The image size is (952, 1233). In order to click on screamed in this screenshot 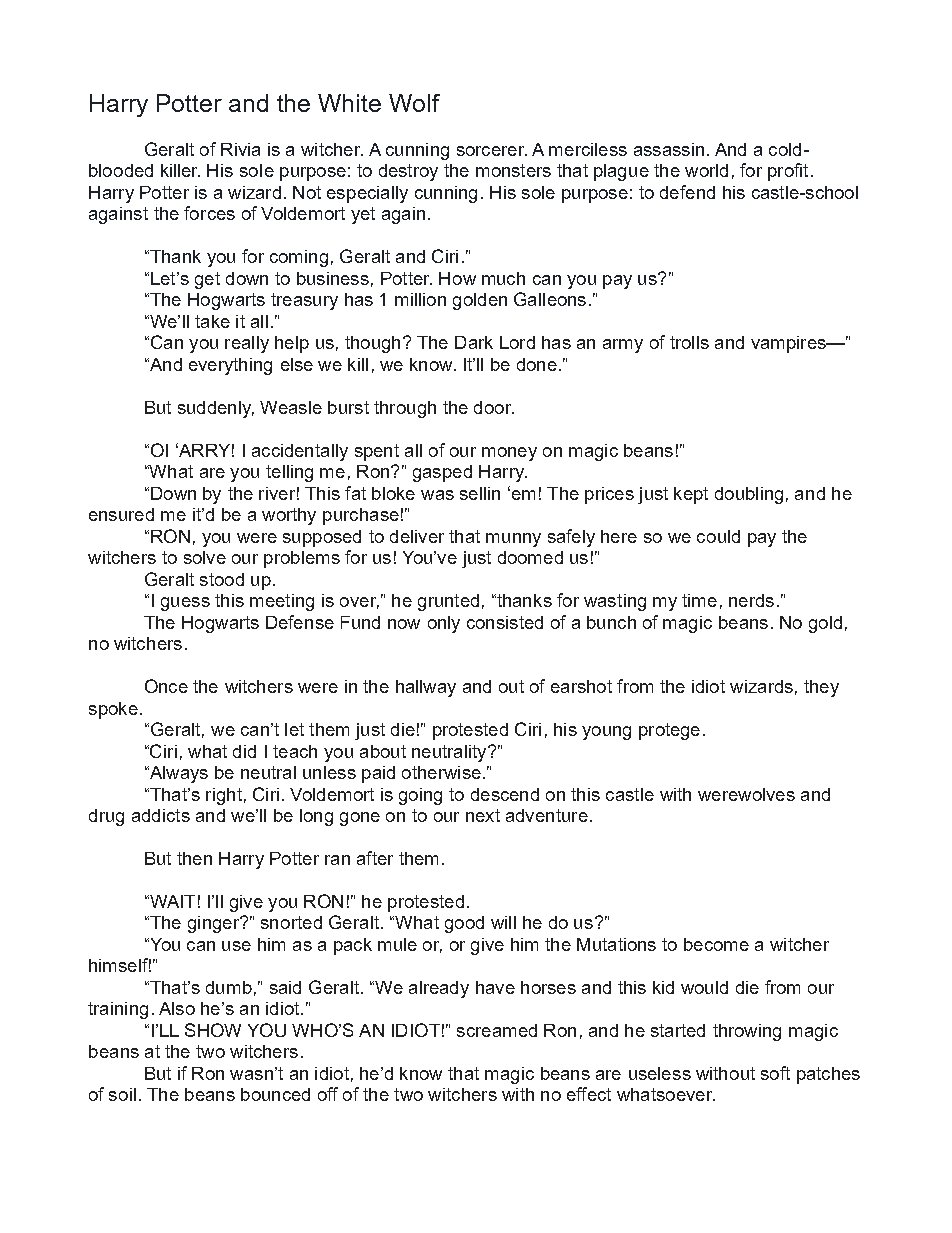, I will do `click(497, 1030)`.
